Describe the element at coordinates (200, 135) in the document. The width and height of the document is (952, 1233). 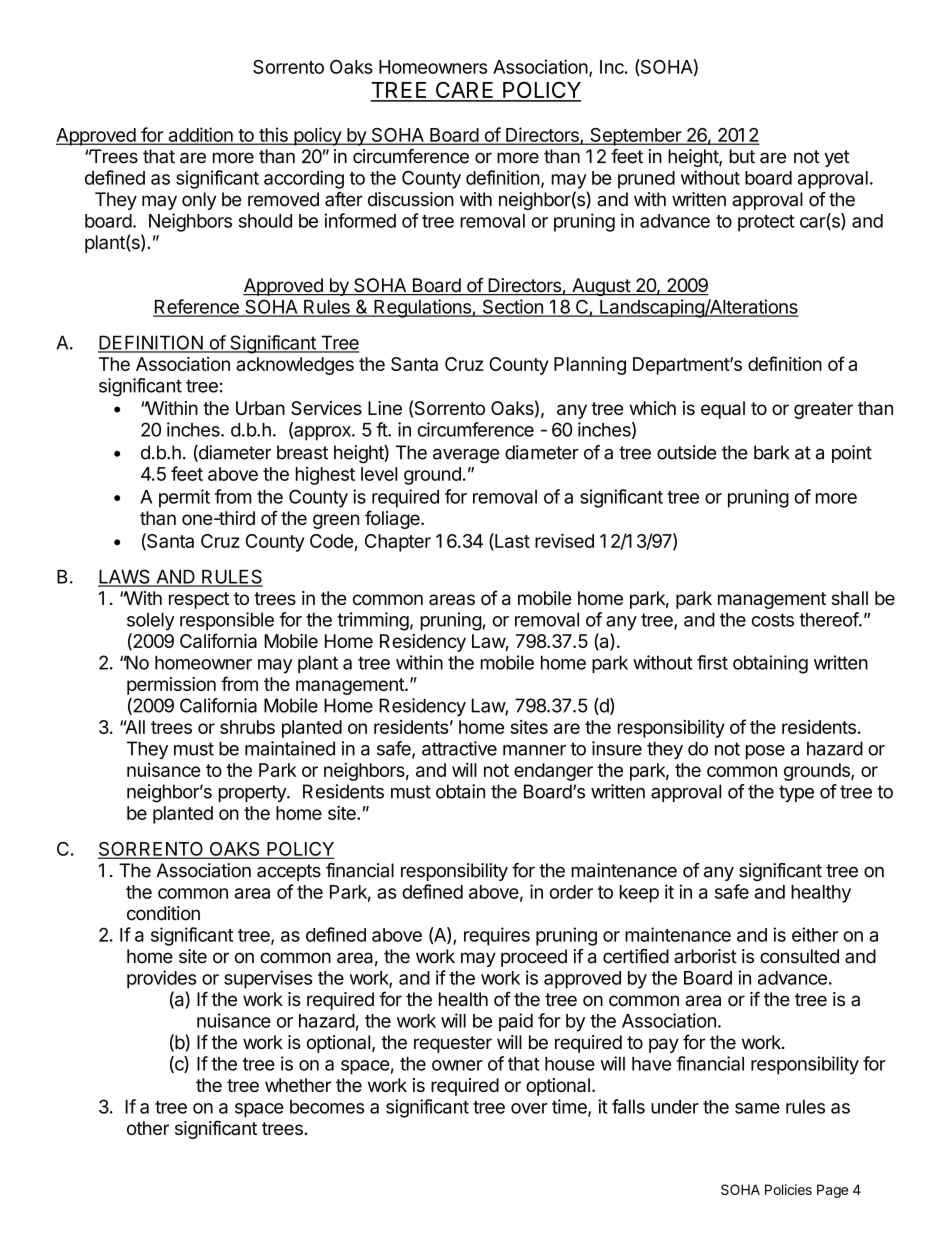
I see `addition` at that location.
